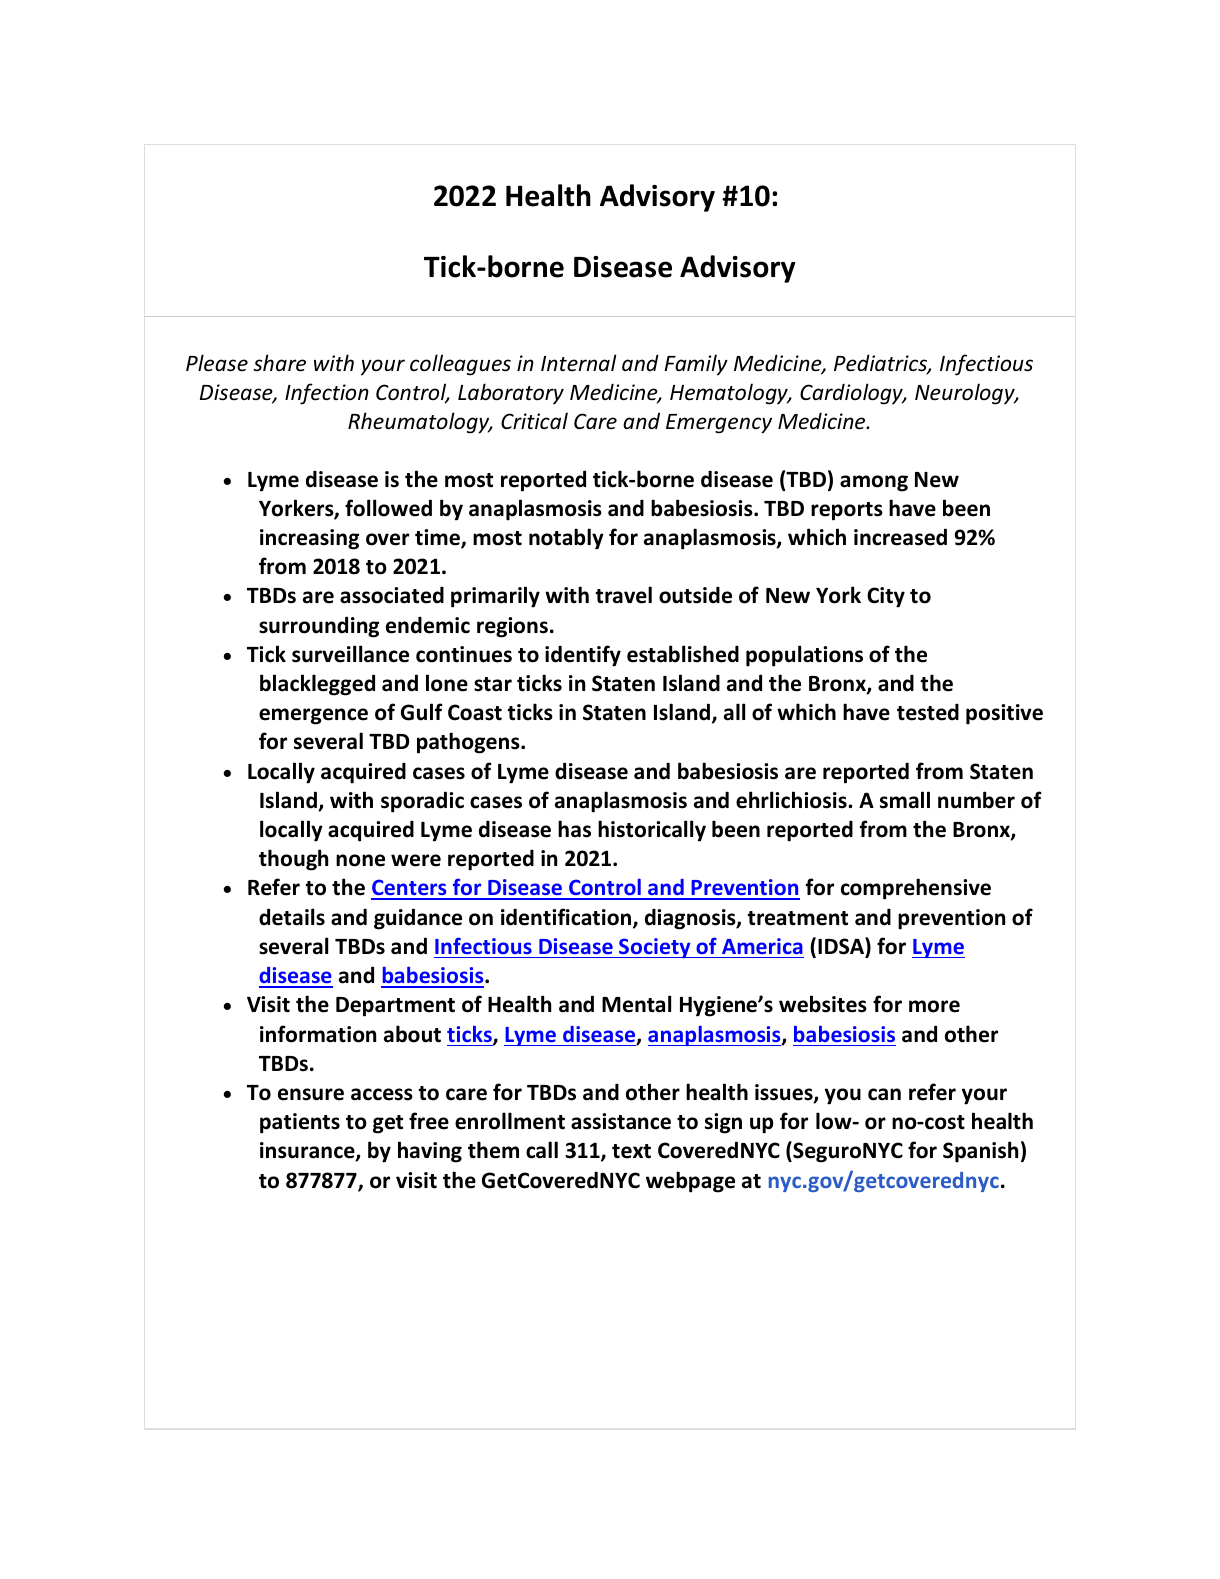  Describe the element at coordinates (327, 394) in the image. I see `Infection` at that location.
